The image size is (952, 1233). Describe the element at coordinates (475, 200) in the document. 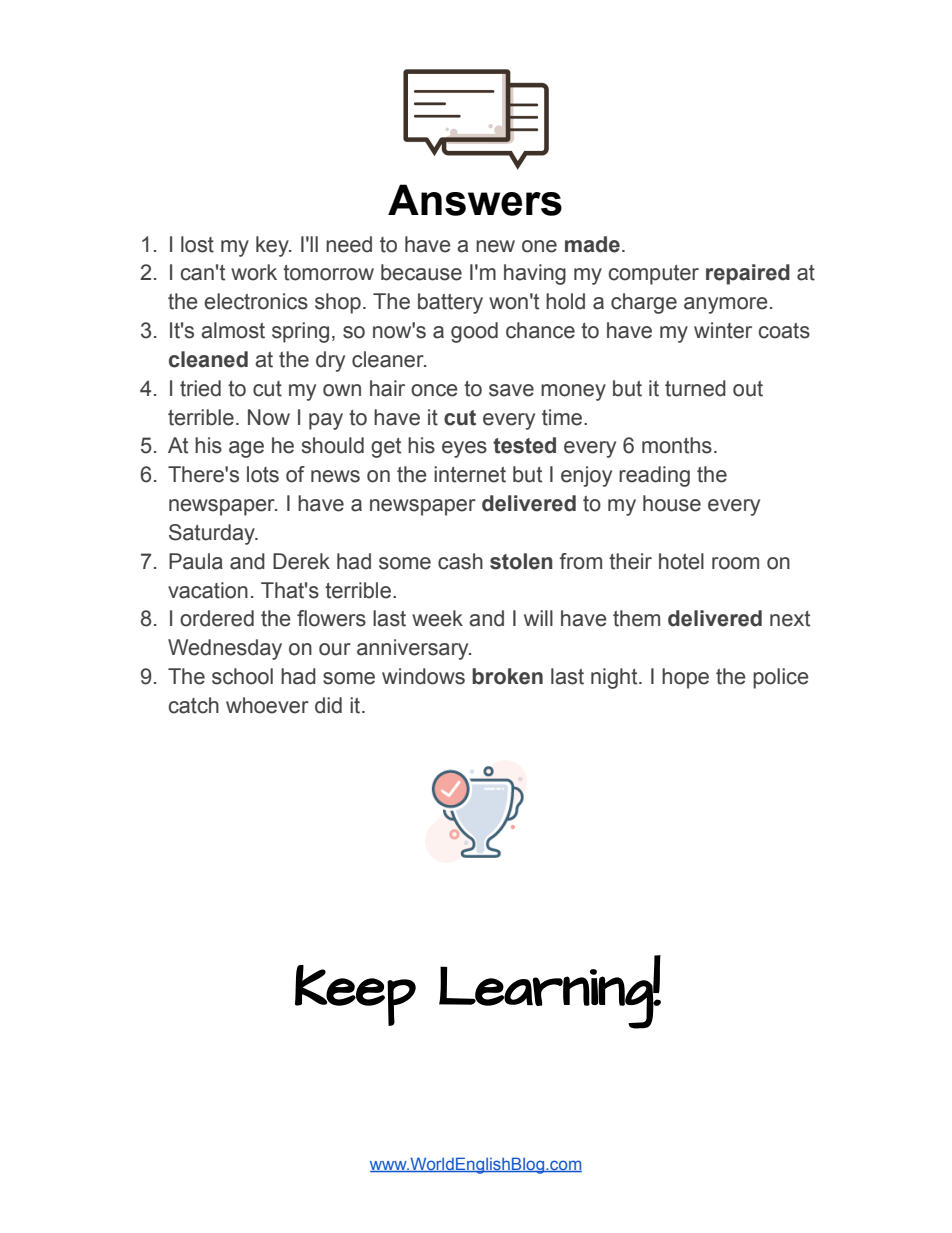

I see `Answers` at that location.
